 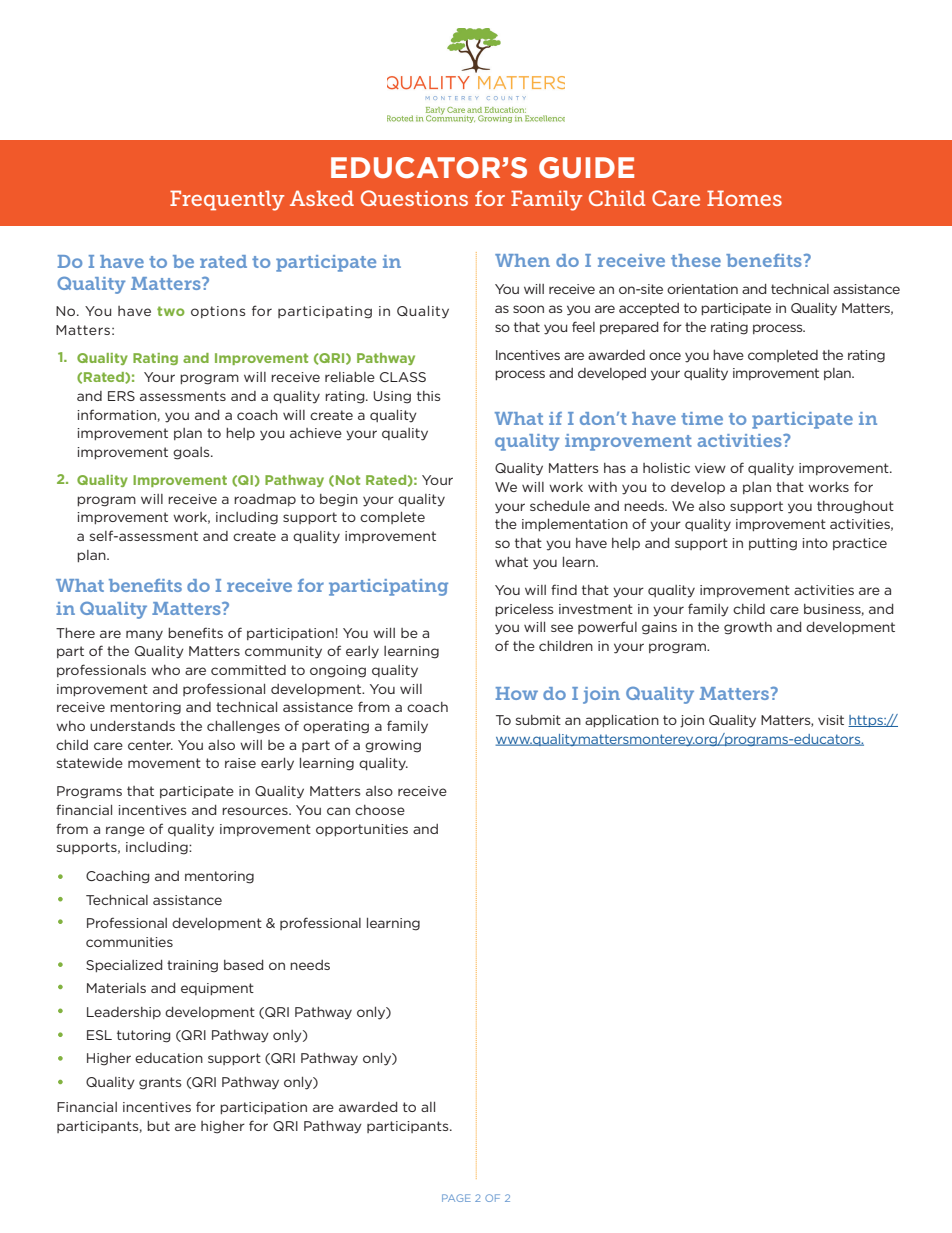 I want to click on putting, so click(x=773, y=544).
